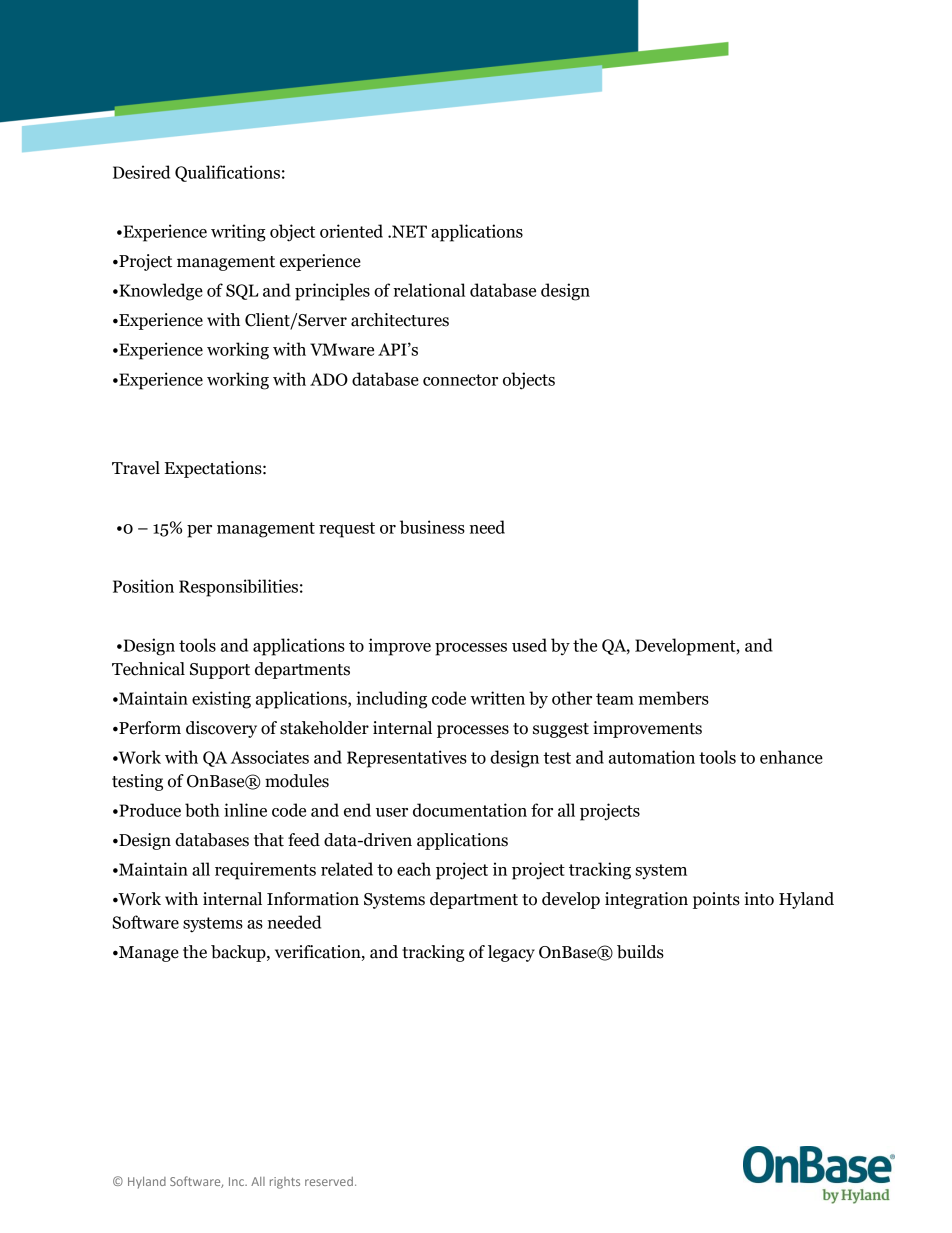 This screenshot has height=1233, width=952. Describe the element at coordinates (239, 953) in the screenshot. I see `backup` at that location.
